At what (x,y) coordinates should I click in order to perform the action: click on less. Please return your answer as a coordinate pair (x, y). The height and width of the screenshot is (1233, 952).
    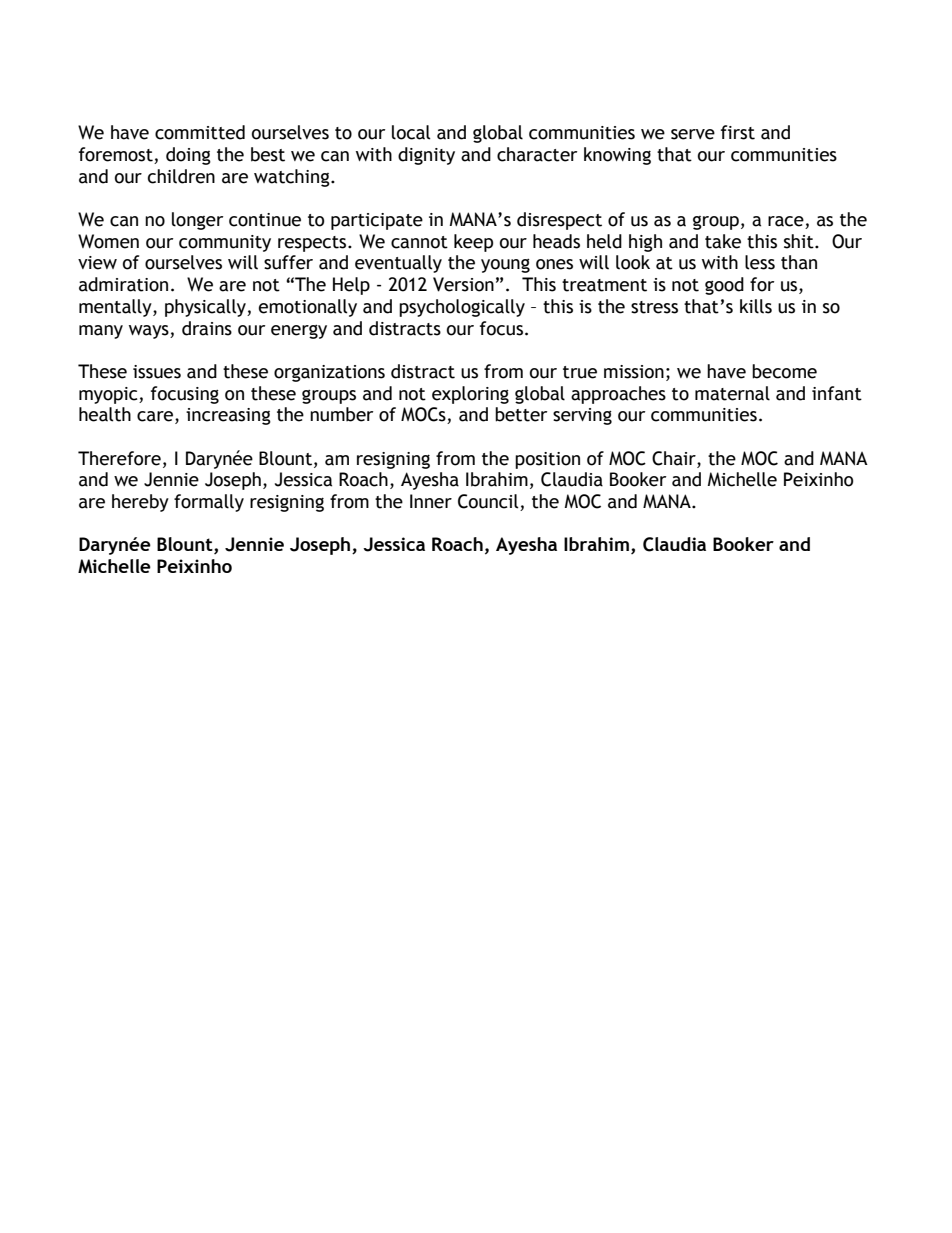
    Looking at the image, I should click on (760, 262).
